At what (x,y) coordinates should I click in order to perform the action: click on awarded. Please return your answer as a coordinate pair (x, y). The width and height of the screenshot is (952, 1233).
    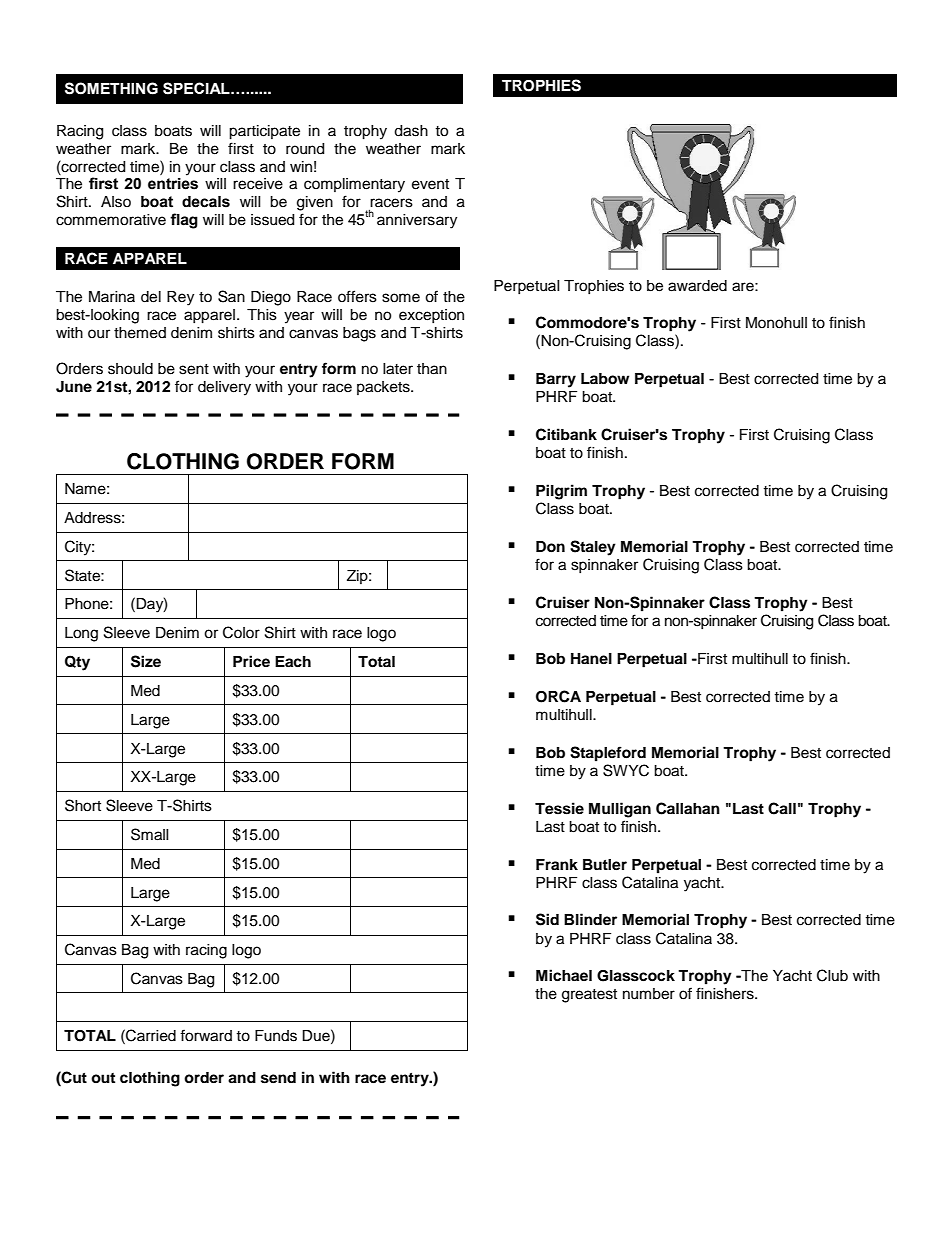
    Looking at the image, I should click on (697, 286).
